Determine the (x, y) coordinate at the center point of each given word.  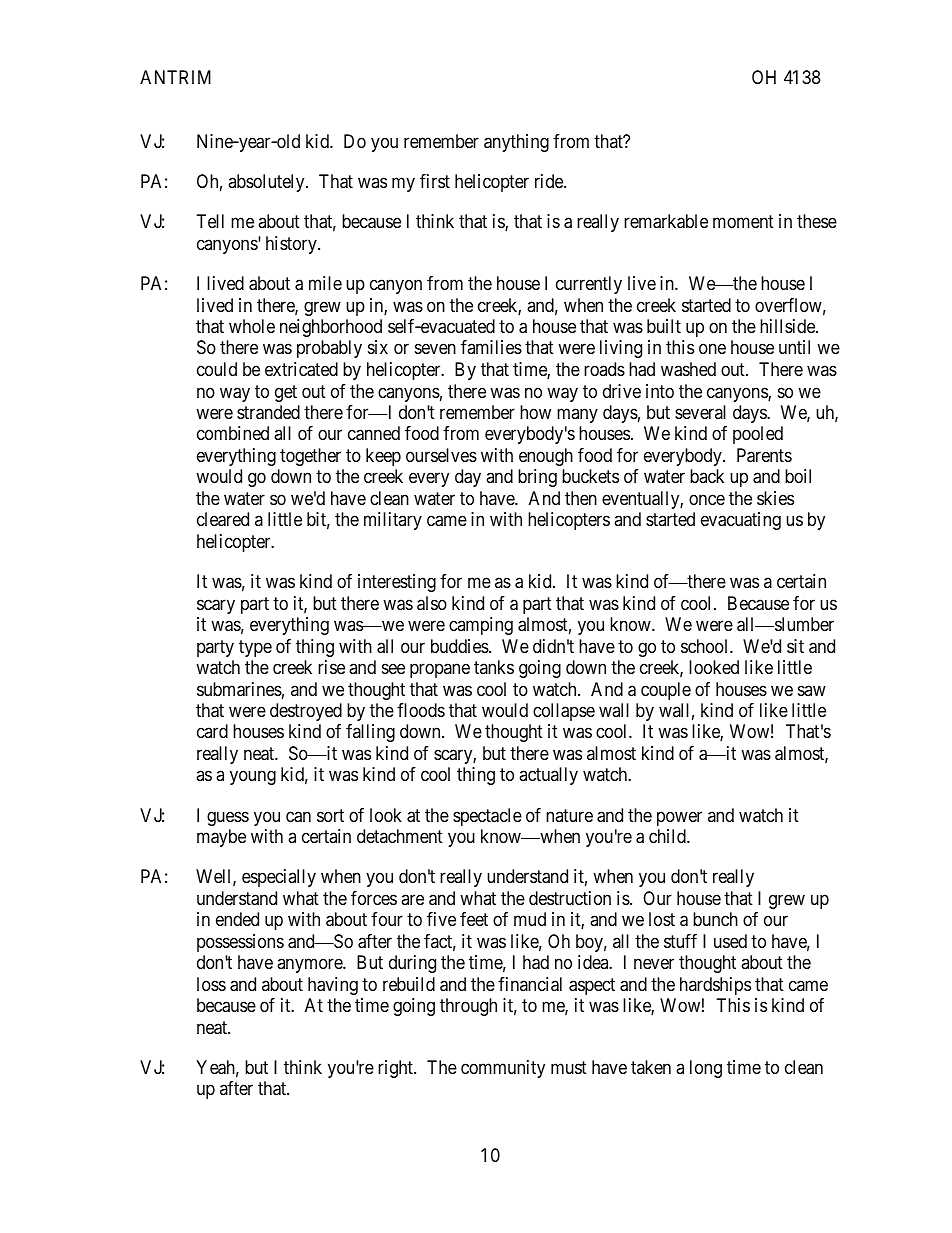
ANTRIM (175, 77)
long (706, 1069)
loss (211, 984)
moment (743, 222)
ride (550, 181)
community (503, 1069)
